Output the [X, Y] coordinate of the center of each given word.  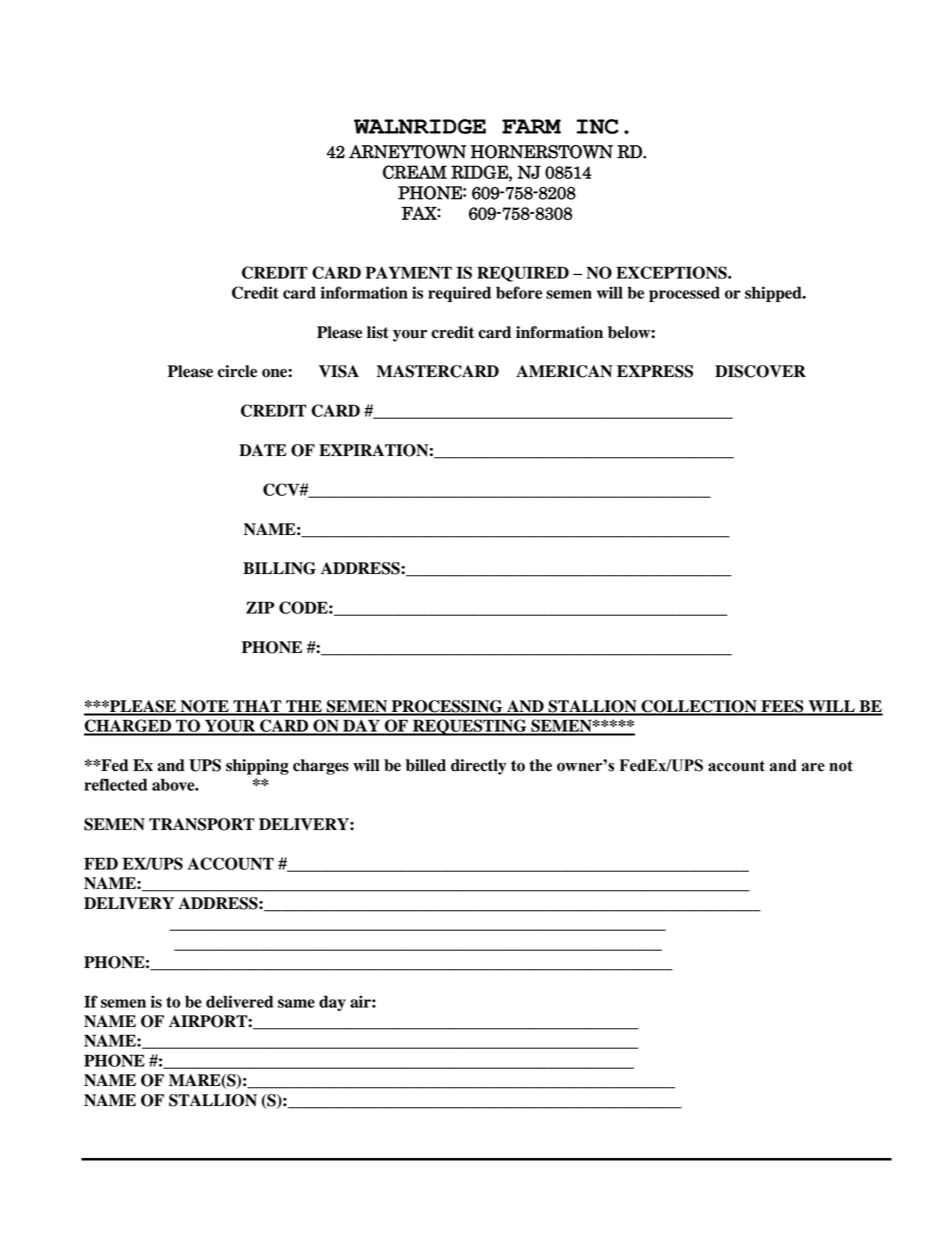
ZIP [260, 607]
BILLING [279, 568]
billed [426, 765]
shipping [257, 767]
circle [237, 371]
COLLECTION [699, 707]
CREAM [415, 172]
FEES [782, 707]
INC [598, 126]
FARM [531, 126]
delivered [239, 1001]
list [378, 332]
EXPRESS [655, 371]
